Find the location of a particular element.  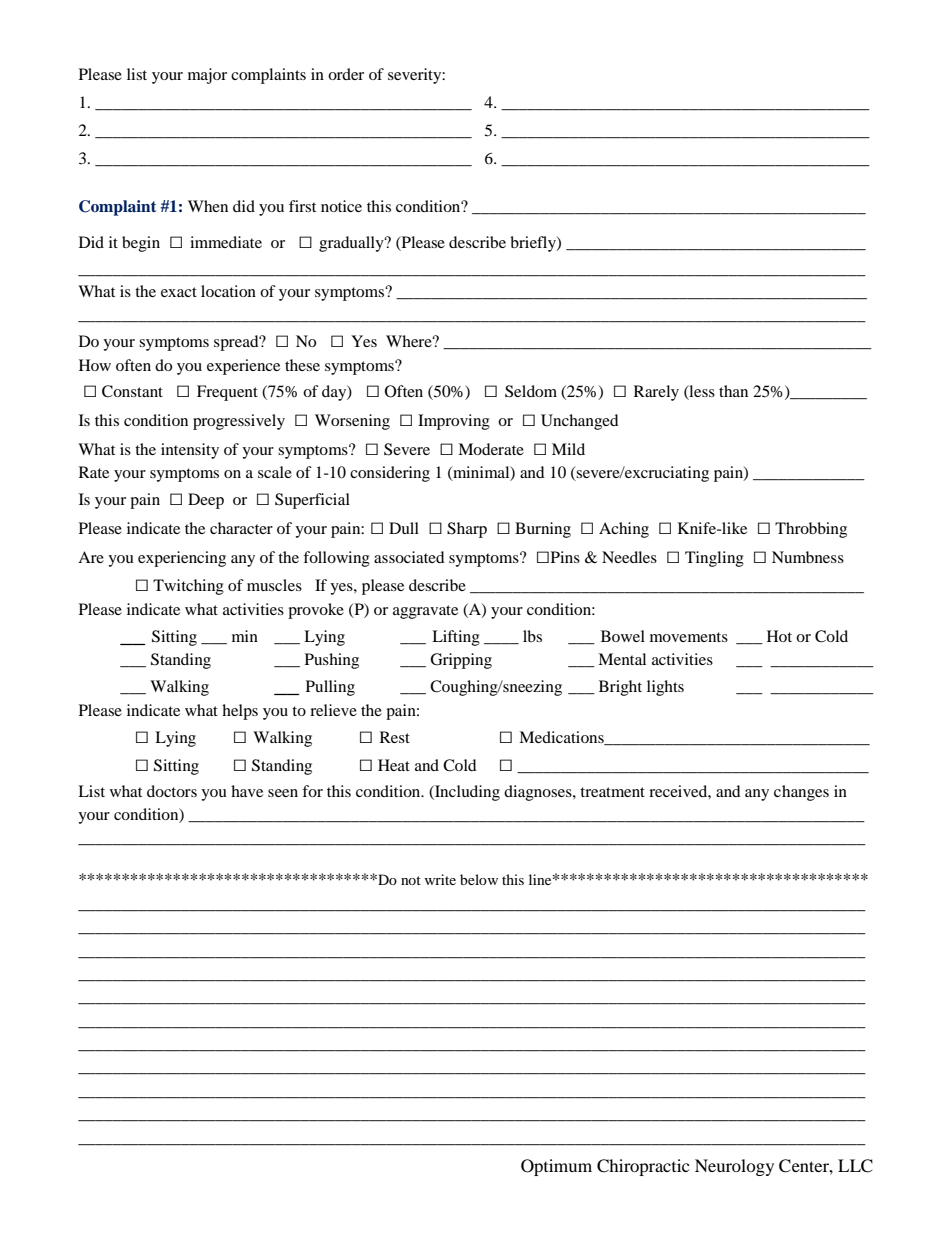

changes is located at coordinates (801, 793).
